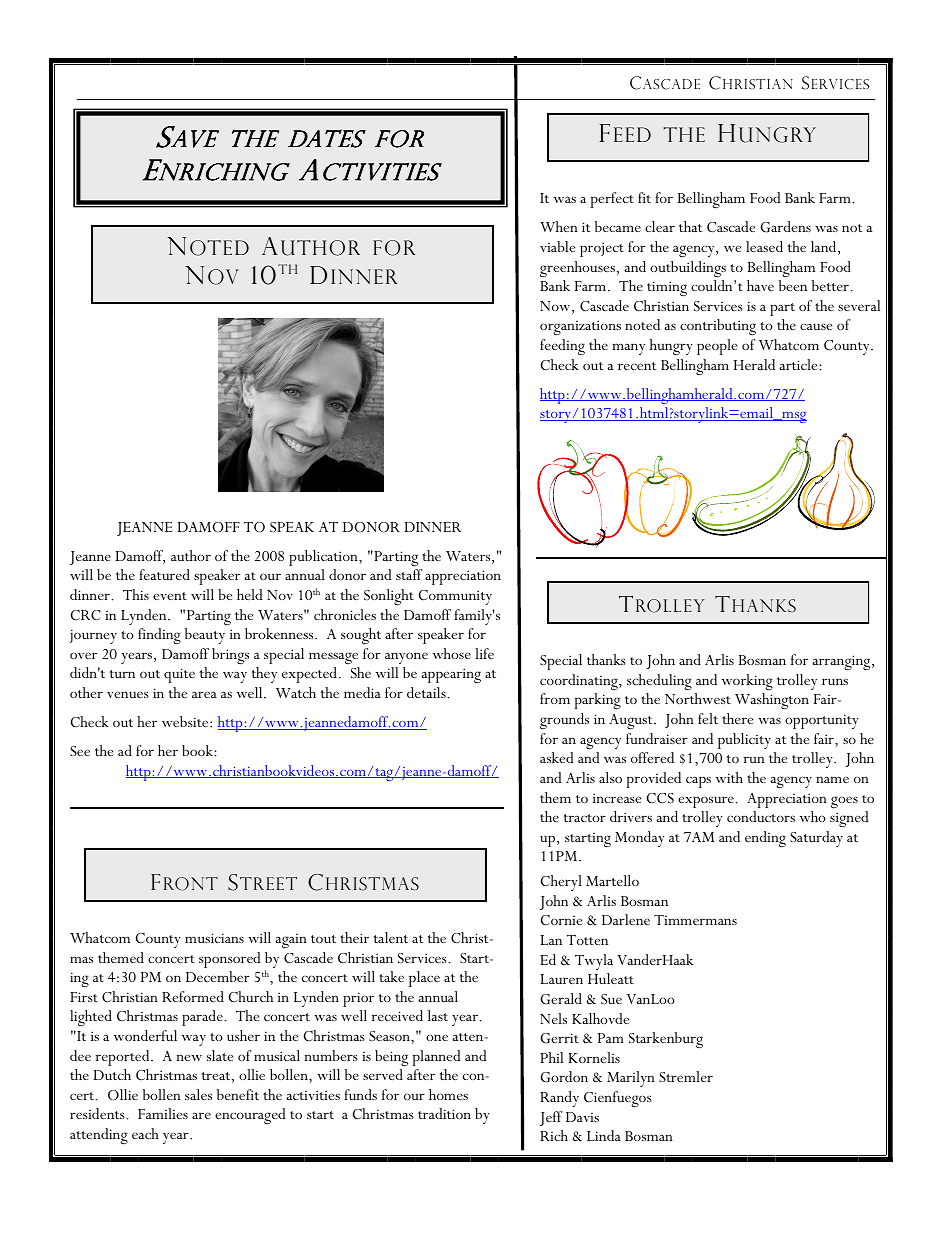 This screenshot has width=952, height=1233. I want to click on Families, so click(163, 1113).
